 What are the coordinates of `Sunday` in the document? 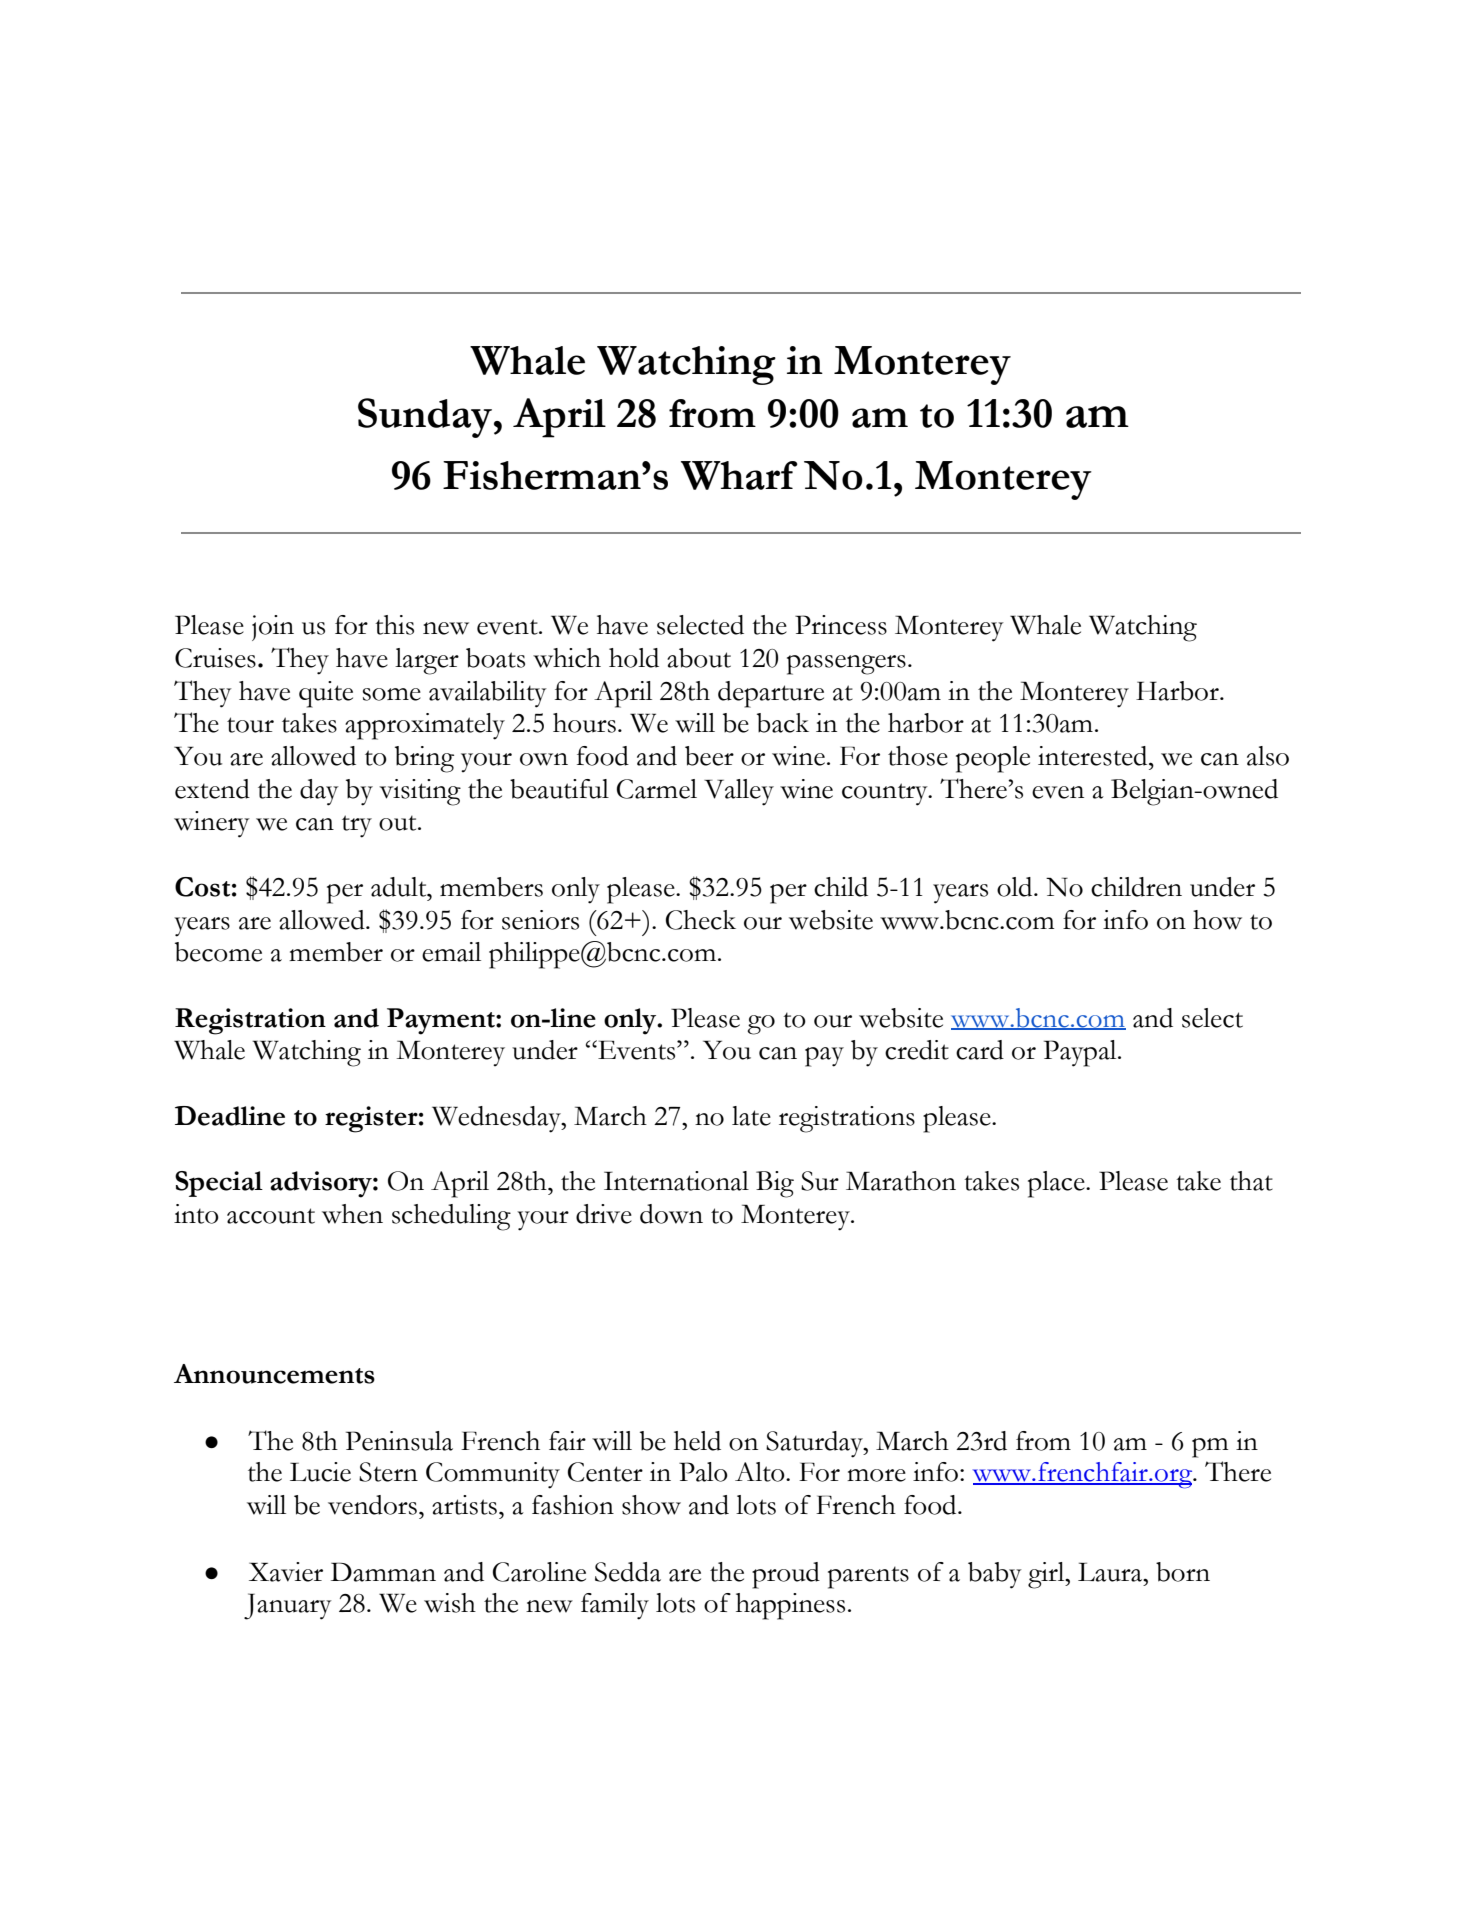 It's located at (426, 418).
